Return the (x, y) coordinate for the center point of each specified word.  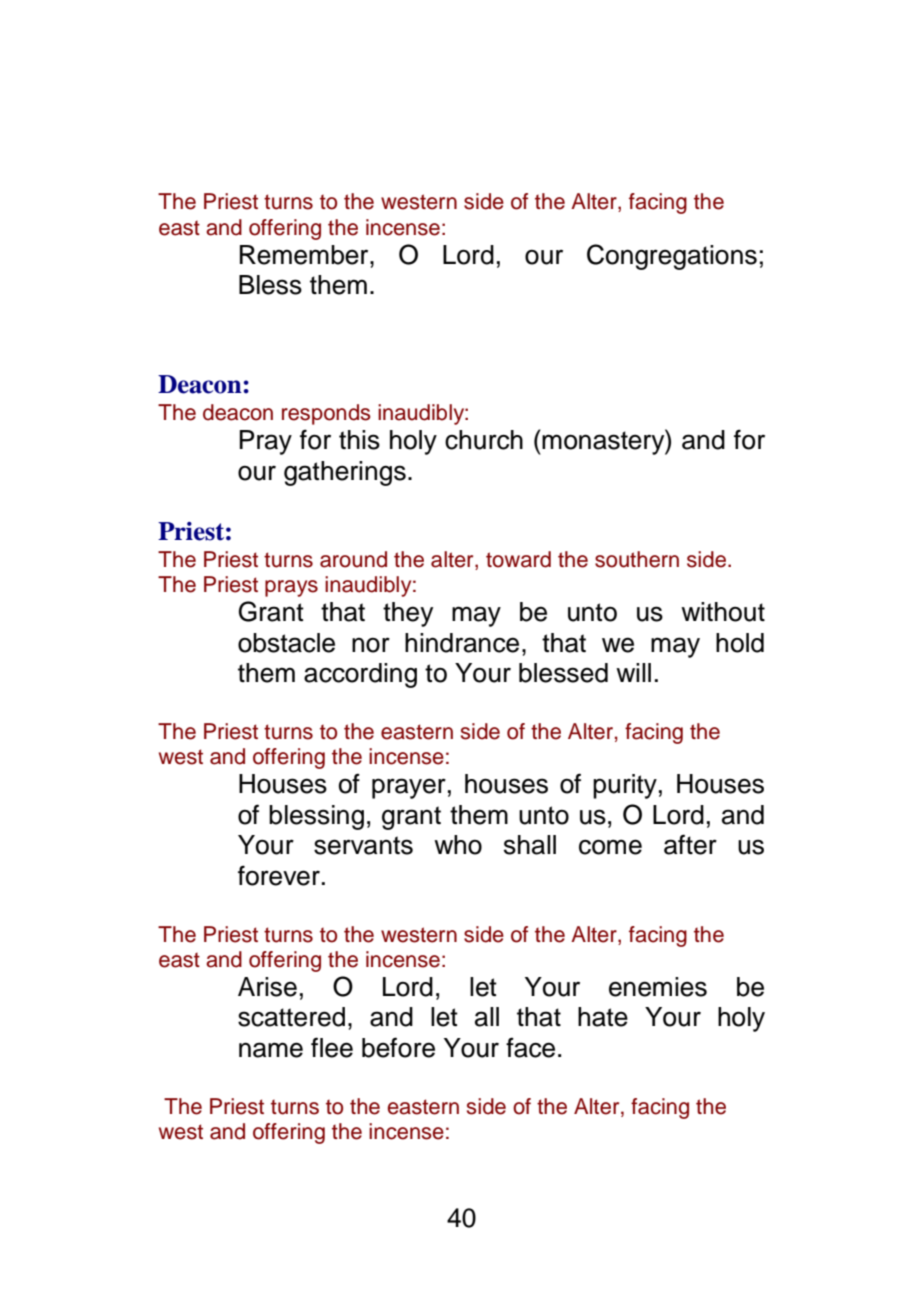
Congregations (672, 257)
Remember (305, 255)
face (530, 1047)
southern (637, 559)
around (353, 559)
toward (518, 559)
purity (625, 786)
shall (530, 845)
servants (363, 845)
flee (332, 1047)
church (484, 440)
